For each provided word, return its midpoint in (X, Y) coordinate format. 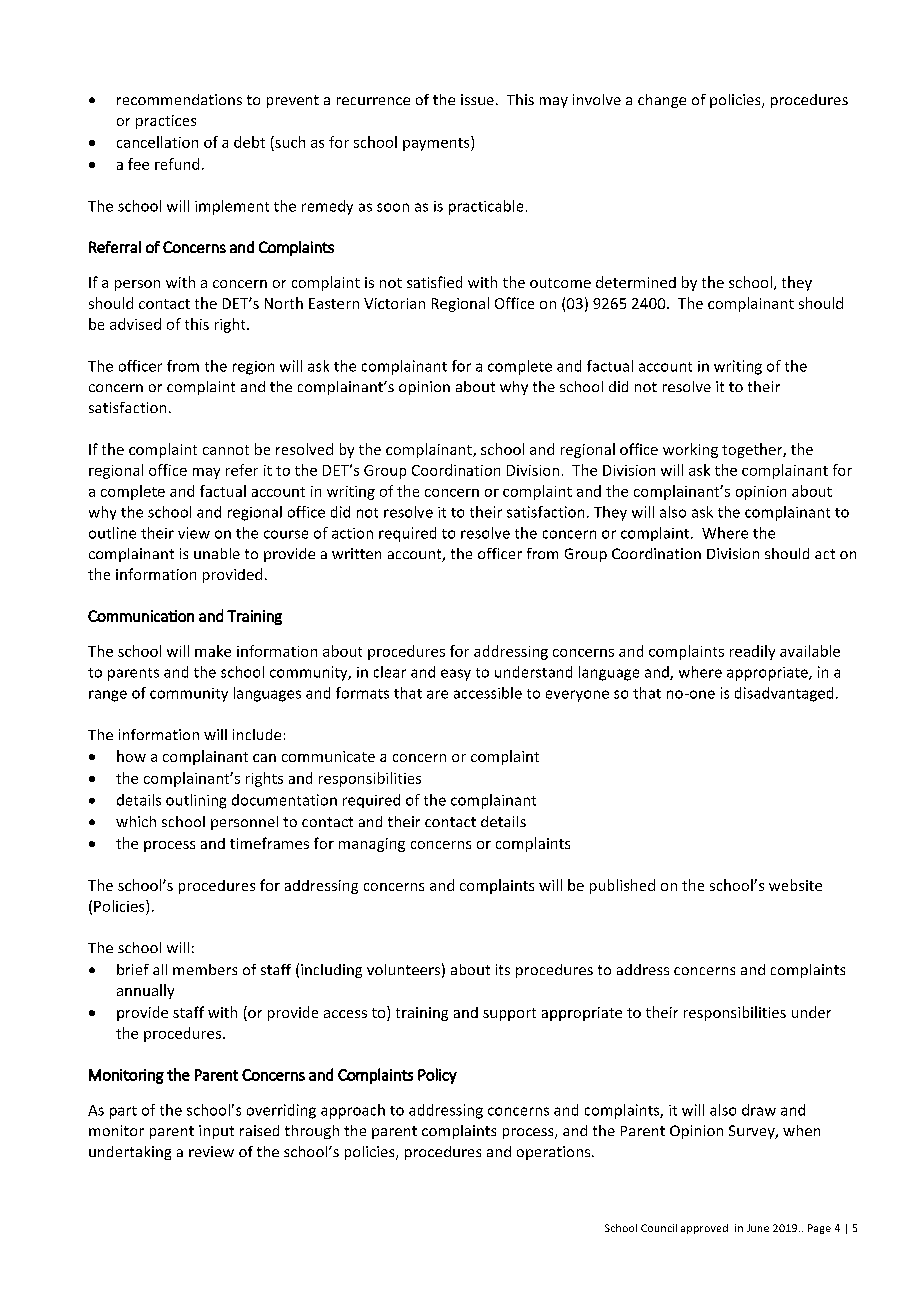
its (503, 969)
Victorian (394, 303)
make (213, 651)
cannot (226, 450)
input (216, 1132)
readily (752, 652)
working (690, 450)
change (662, 101)
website (795, 885)
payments (437, 143)
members (205, 969)
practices (166, 122)
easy (456, 675)
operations (555, 1153)
